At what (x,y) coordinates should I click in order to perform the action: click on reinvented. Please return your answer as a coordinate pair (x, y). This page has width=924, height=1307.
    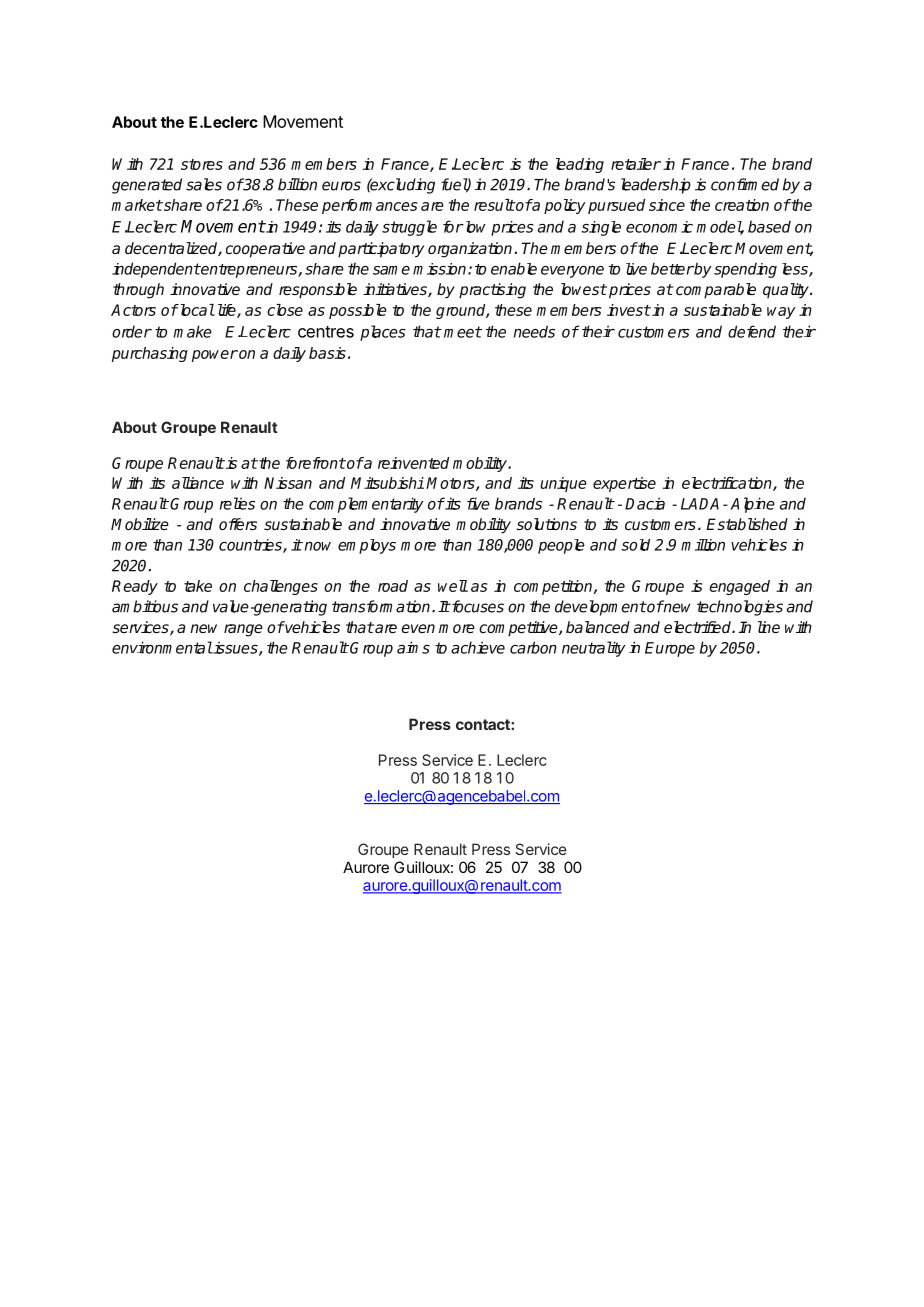
    Looking at the image, I should click on (413, 463).
